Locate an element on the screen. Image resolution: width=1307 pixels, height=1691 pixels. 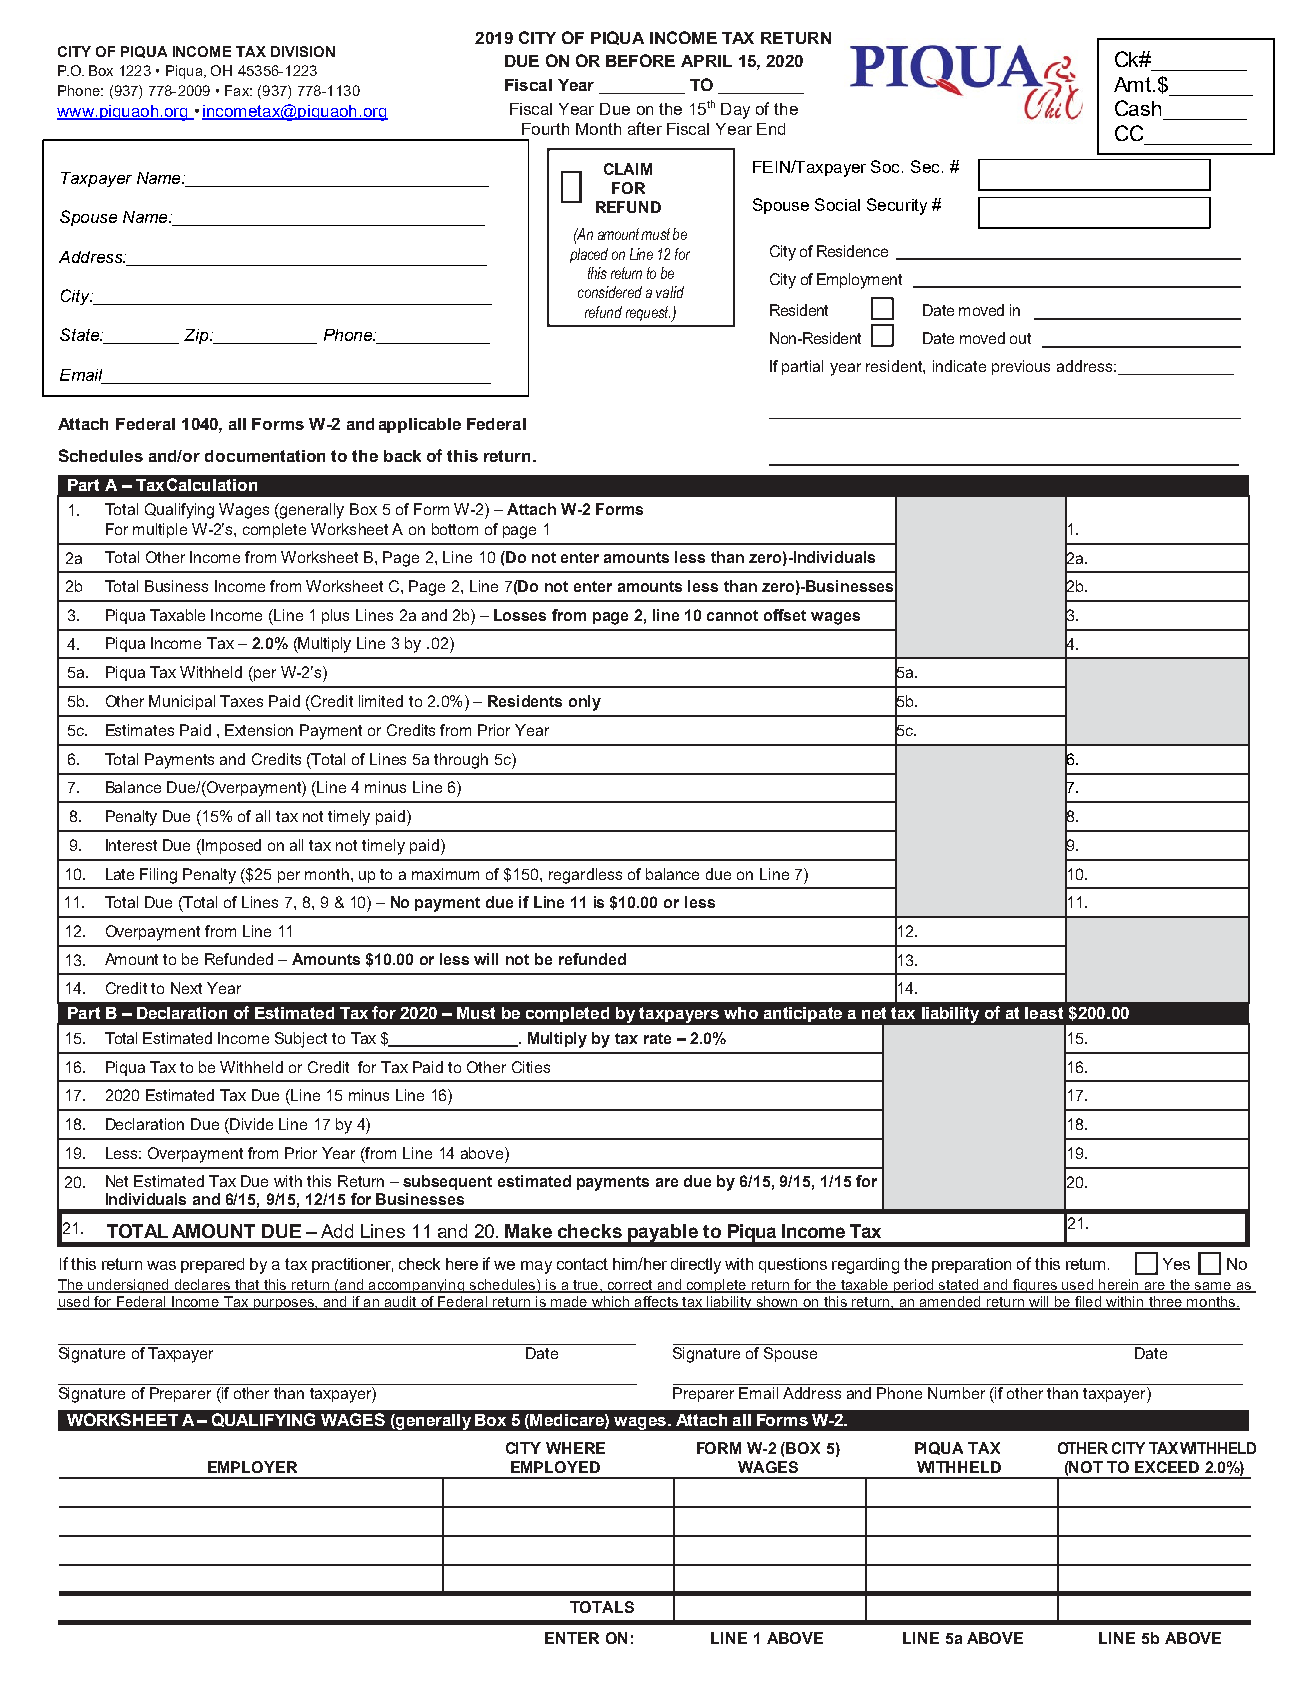
documentation is located at coordinates (265, 456).
